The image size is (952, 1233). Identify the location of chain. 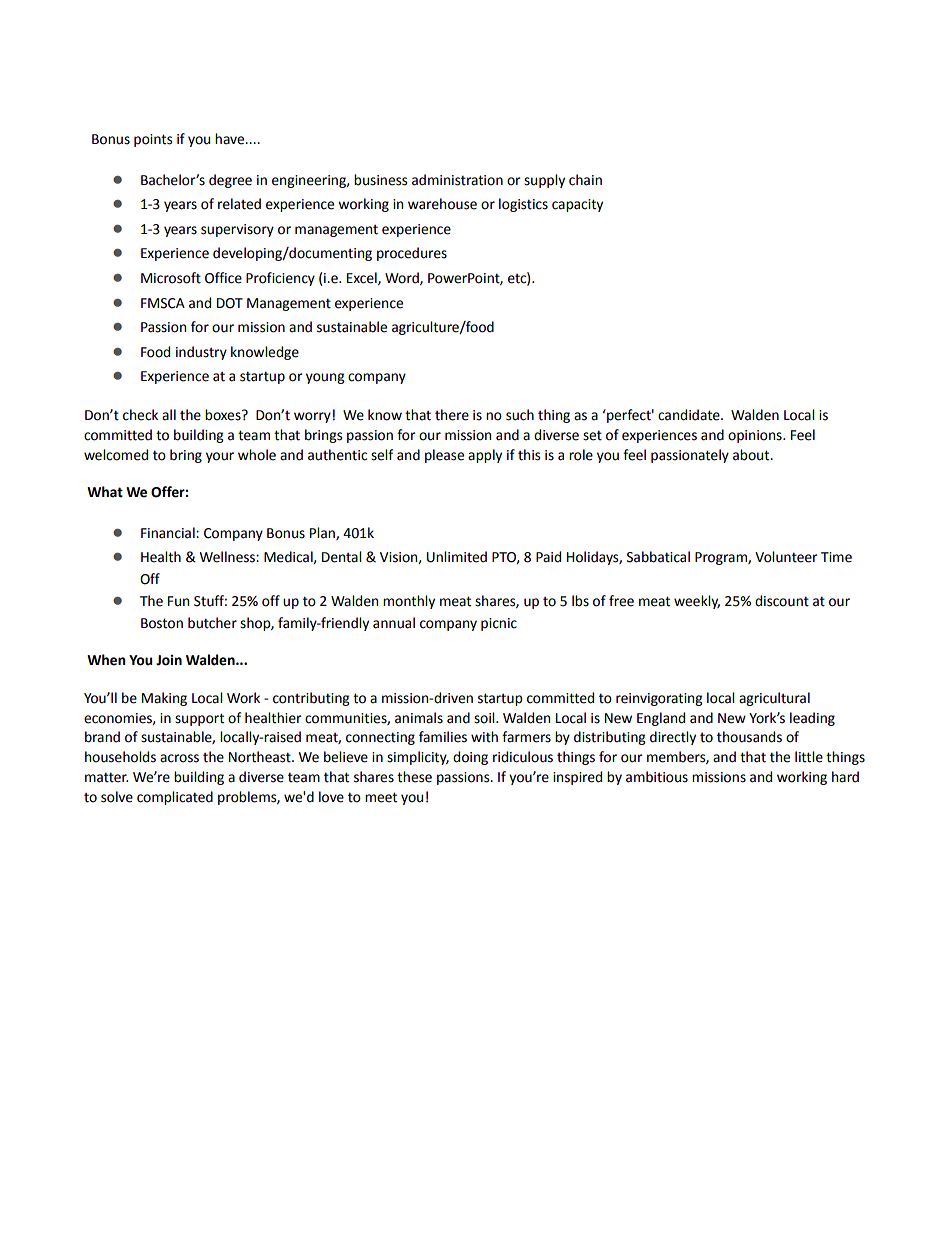
(585, 180).
